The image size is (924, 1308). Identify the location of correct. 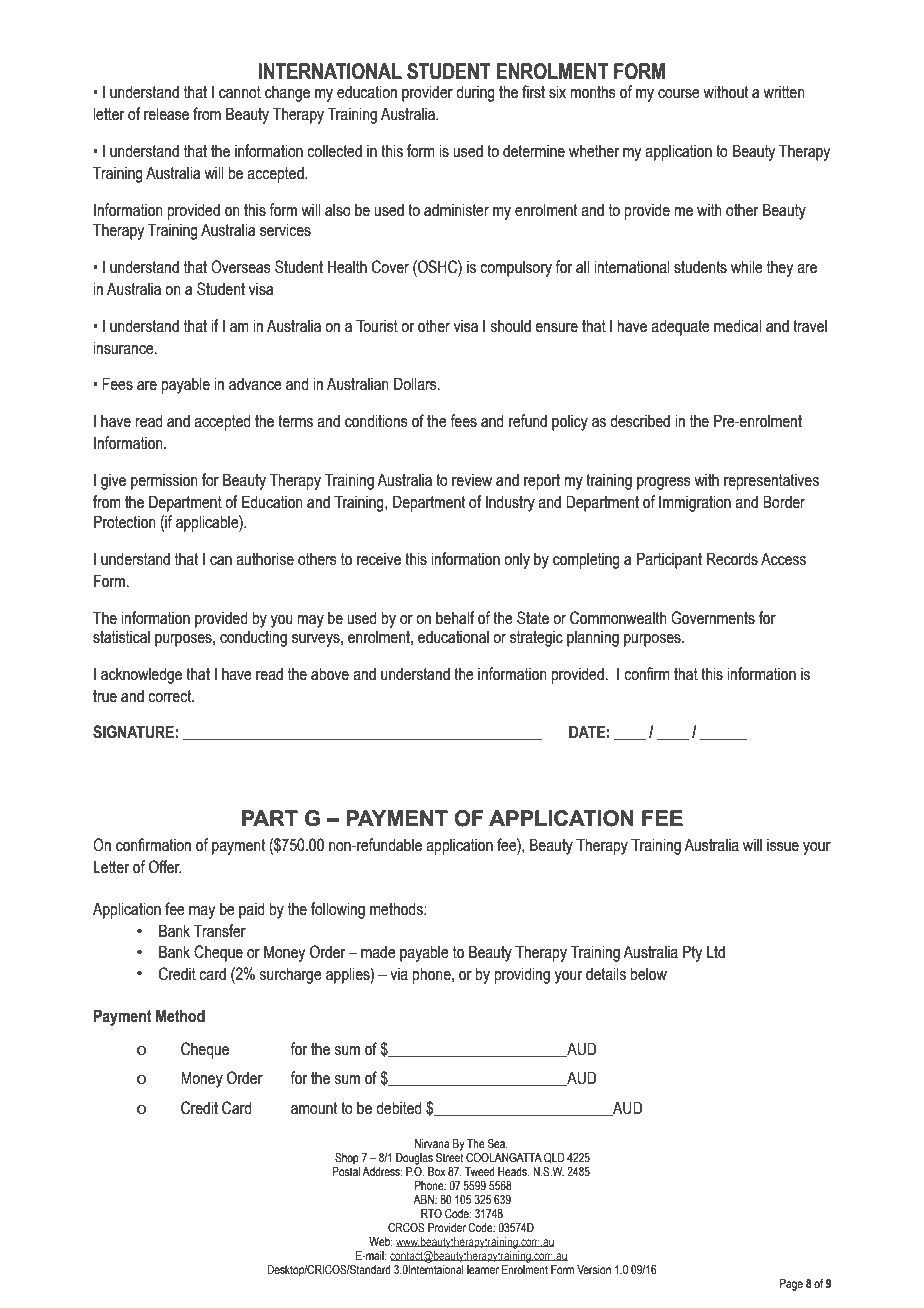
(171, 696).
